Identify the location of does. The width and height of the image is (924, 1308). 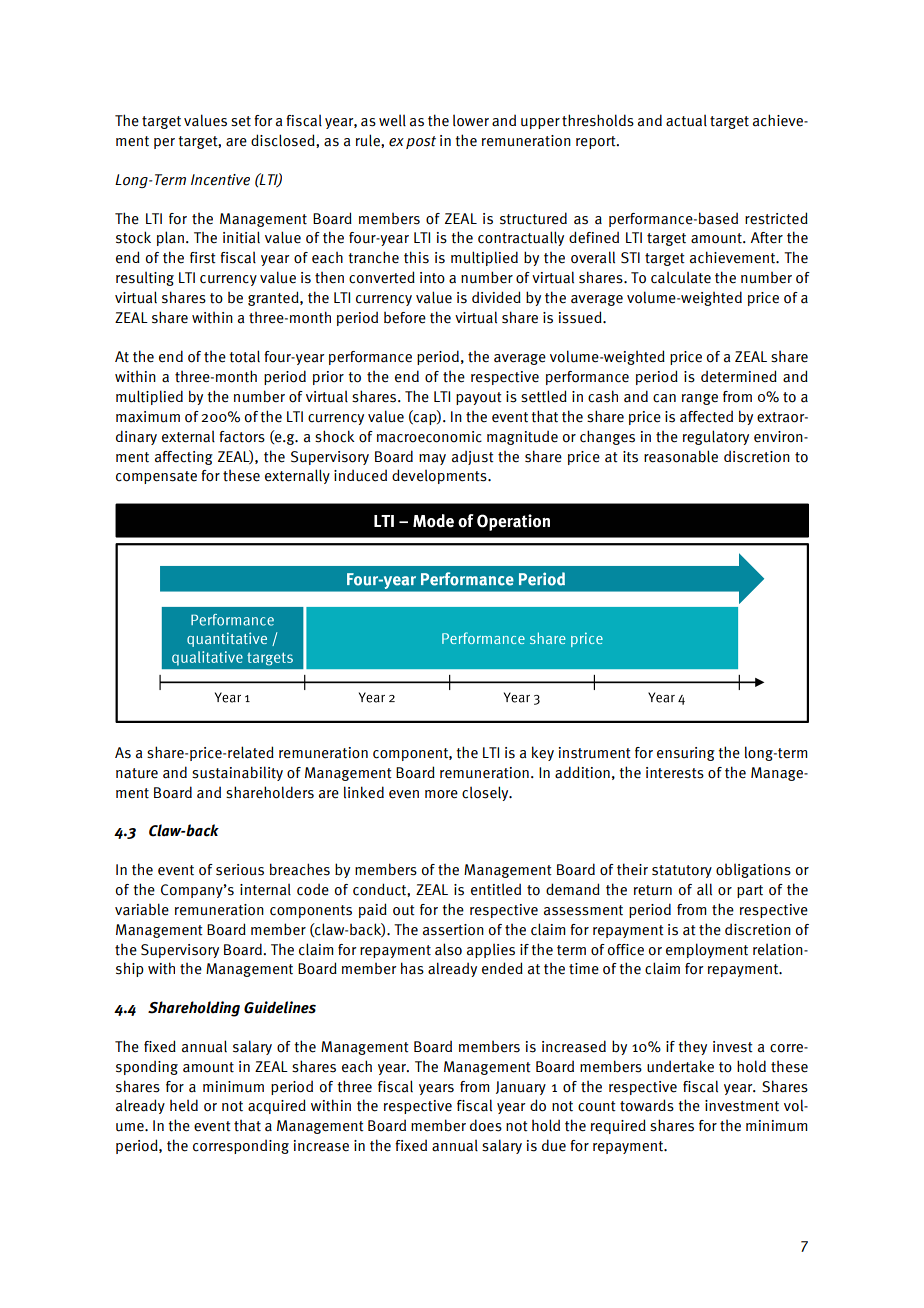
(486, 1125).
